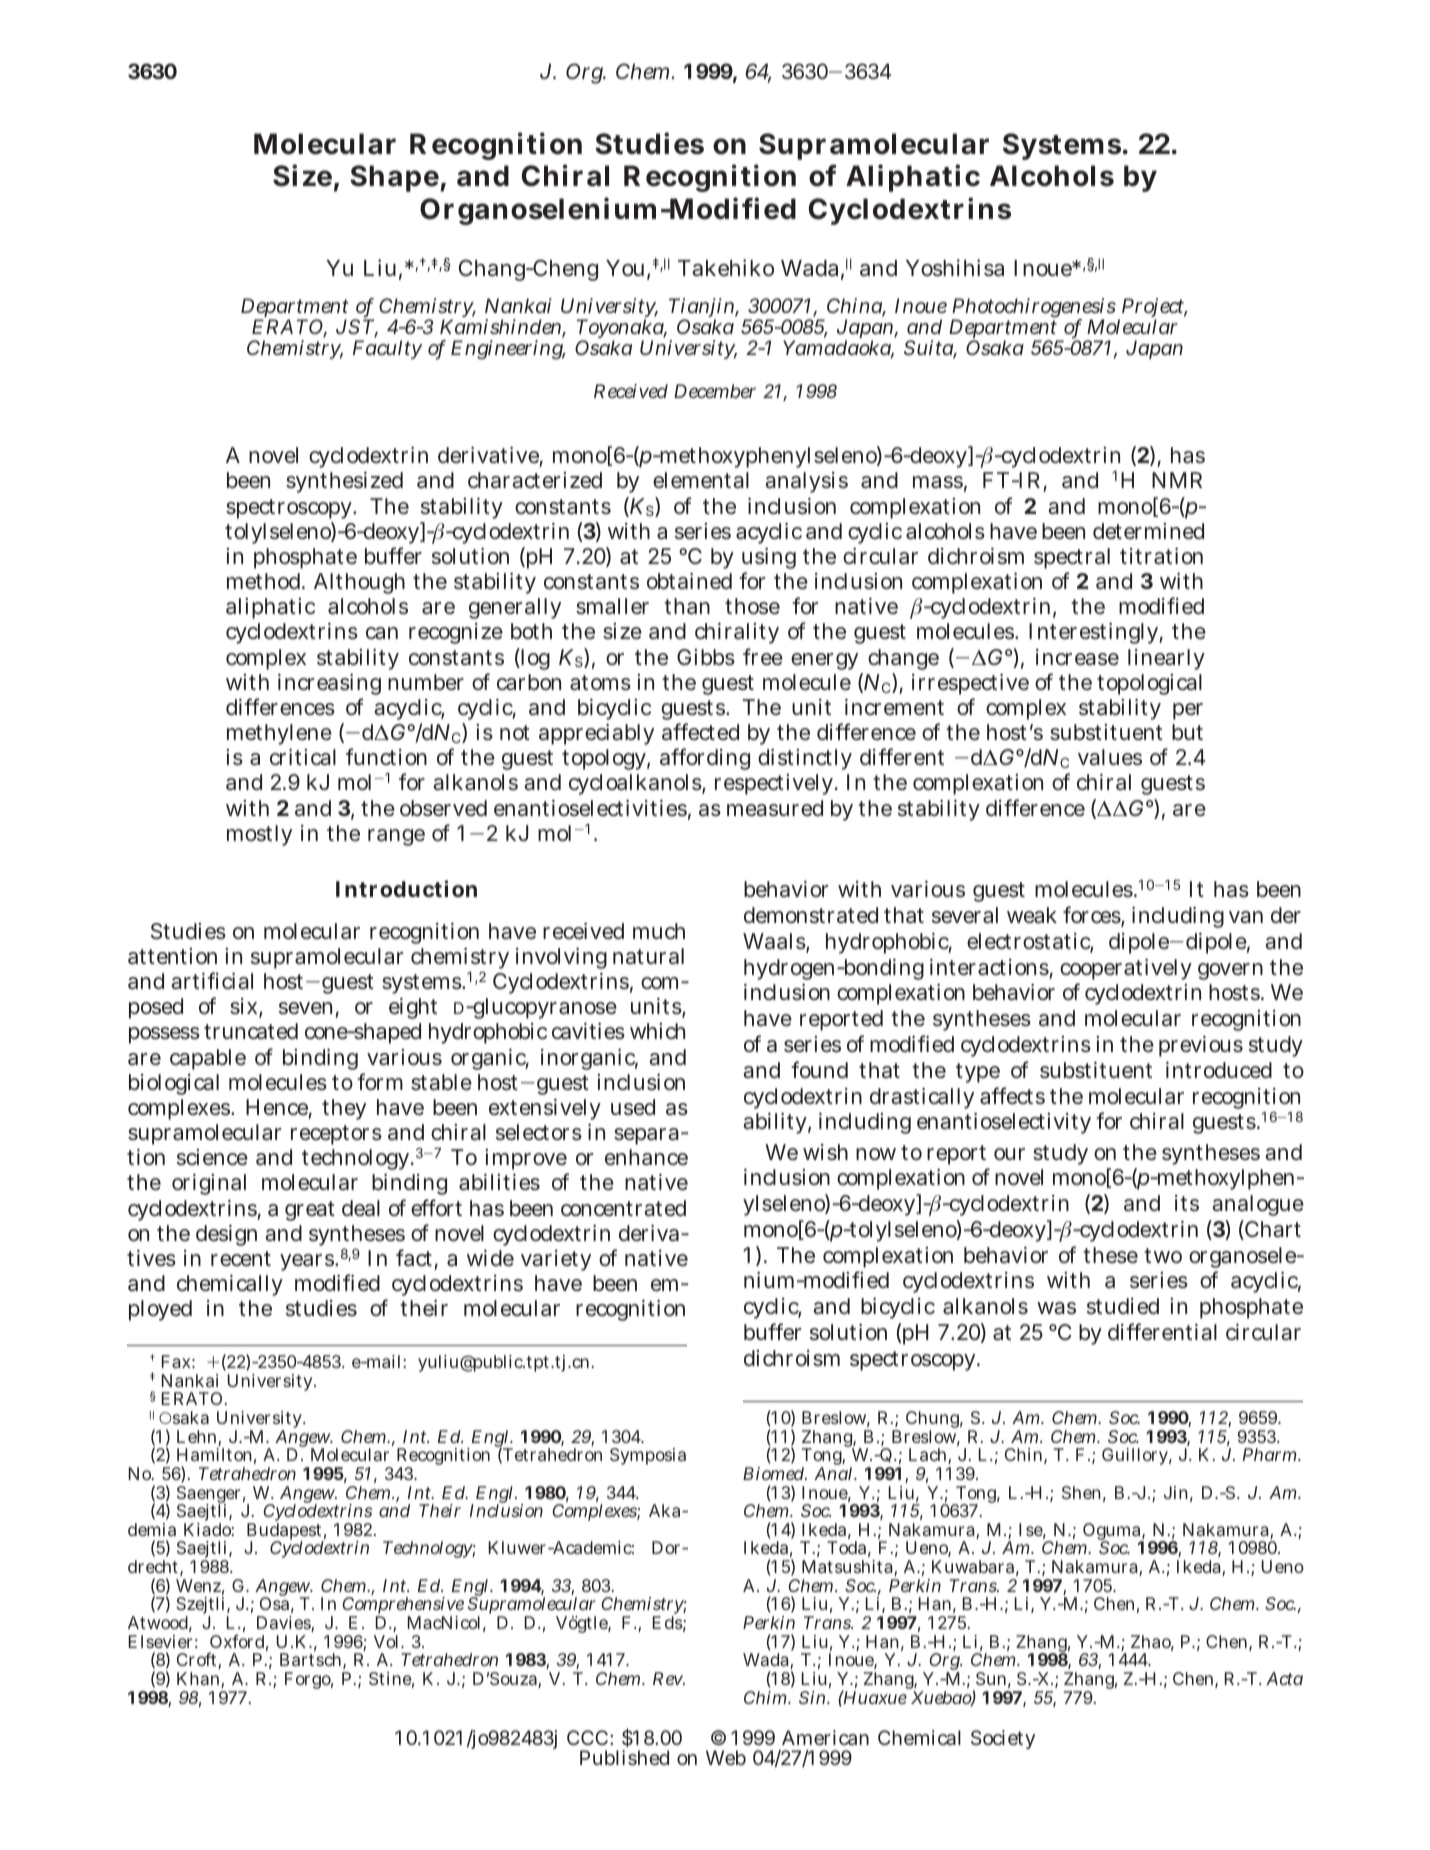 The width and height of the page is (1430, 1850). I want to click on December, so click(715, 391).
